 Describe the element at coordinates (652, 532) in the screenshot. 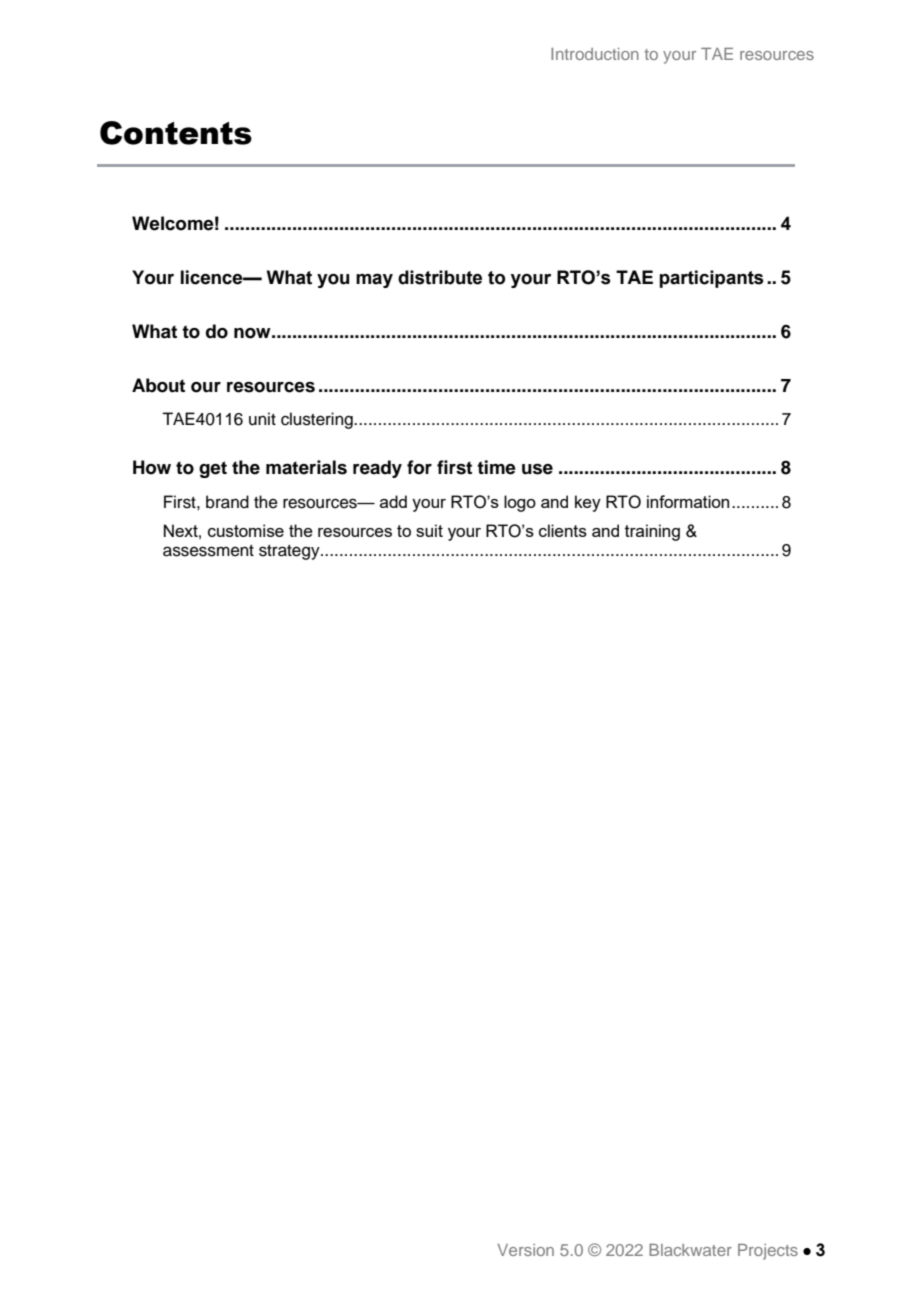

I see `training` at that location.
